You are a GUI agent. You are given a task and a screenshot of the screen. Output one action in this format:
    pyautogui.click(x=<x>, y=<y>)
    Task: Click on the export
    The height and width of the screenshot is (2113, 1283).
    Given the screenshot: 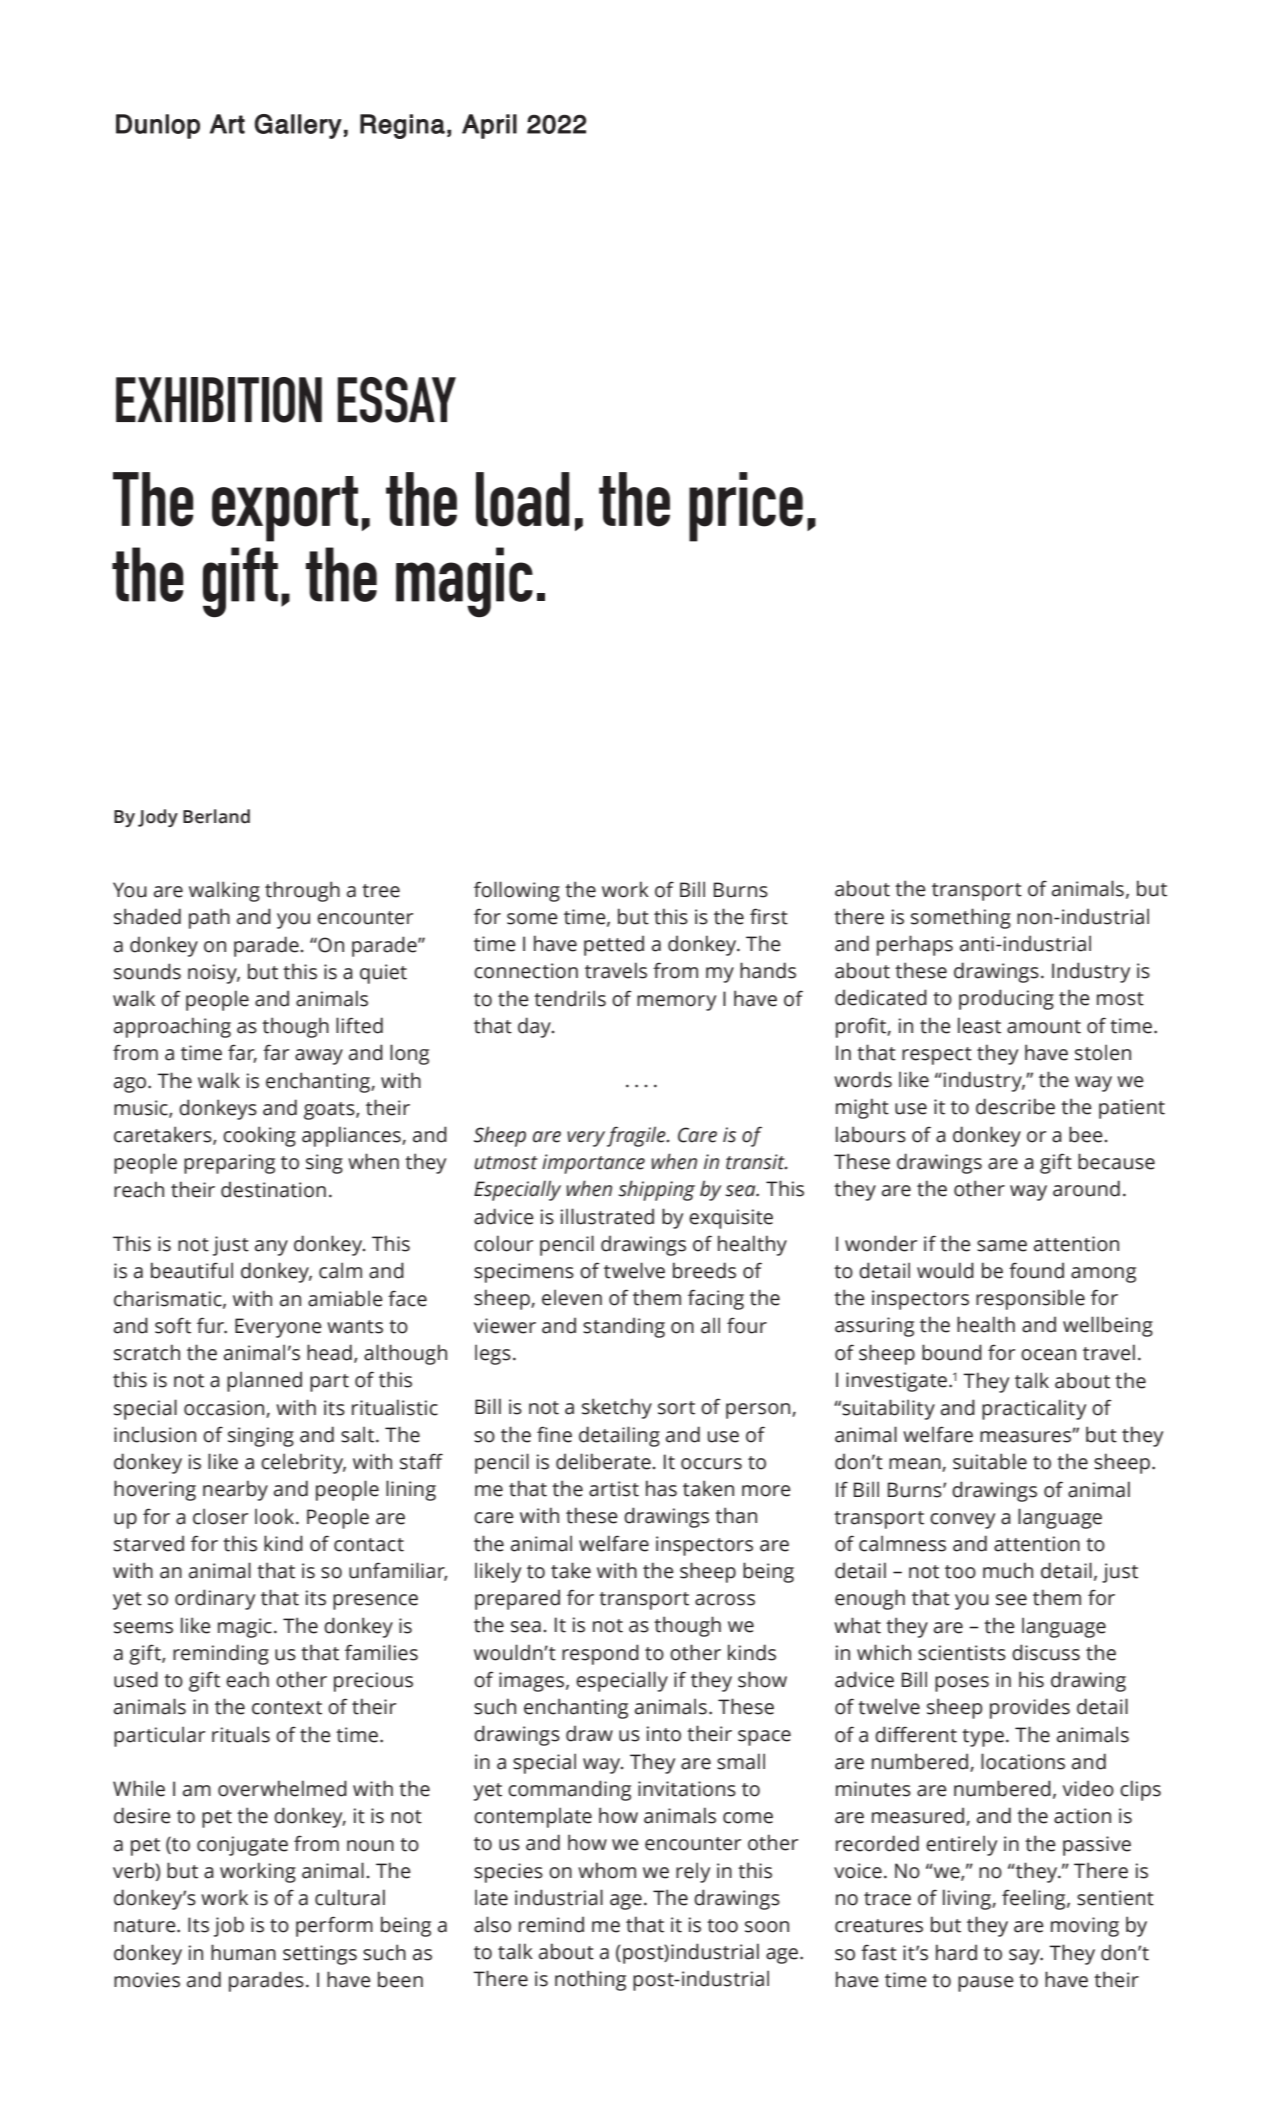 What is the action you would take?
    pyautogui.click(x=285, y=509)
